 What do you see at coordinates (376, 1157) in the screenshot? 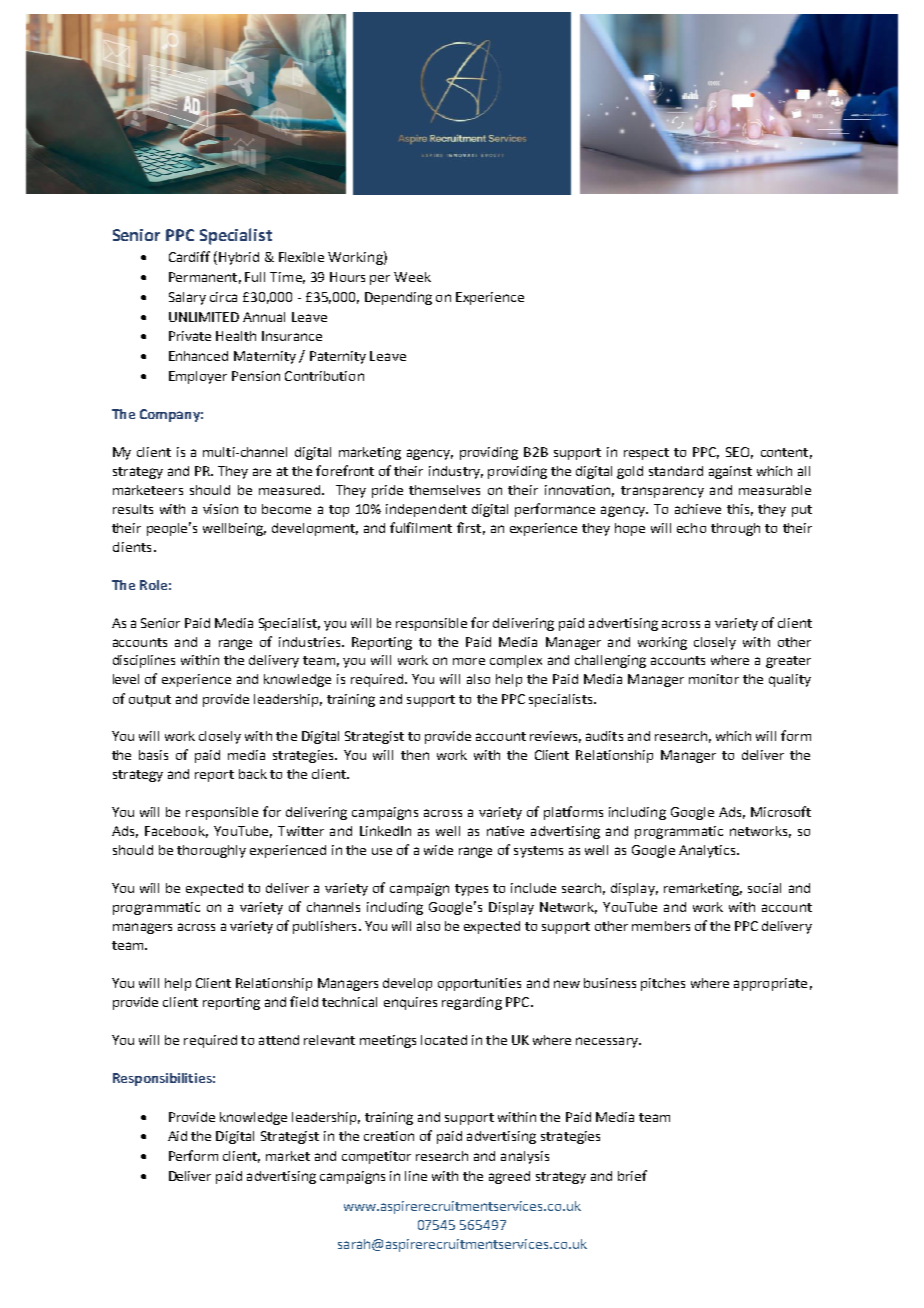
I see `competitor` at bounding box center [376, 1157].
